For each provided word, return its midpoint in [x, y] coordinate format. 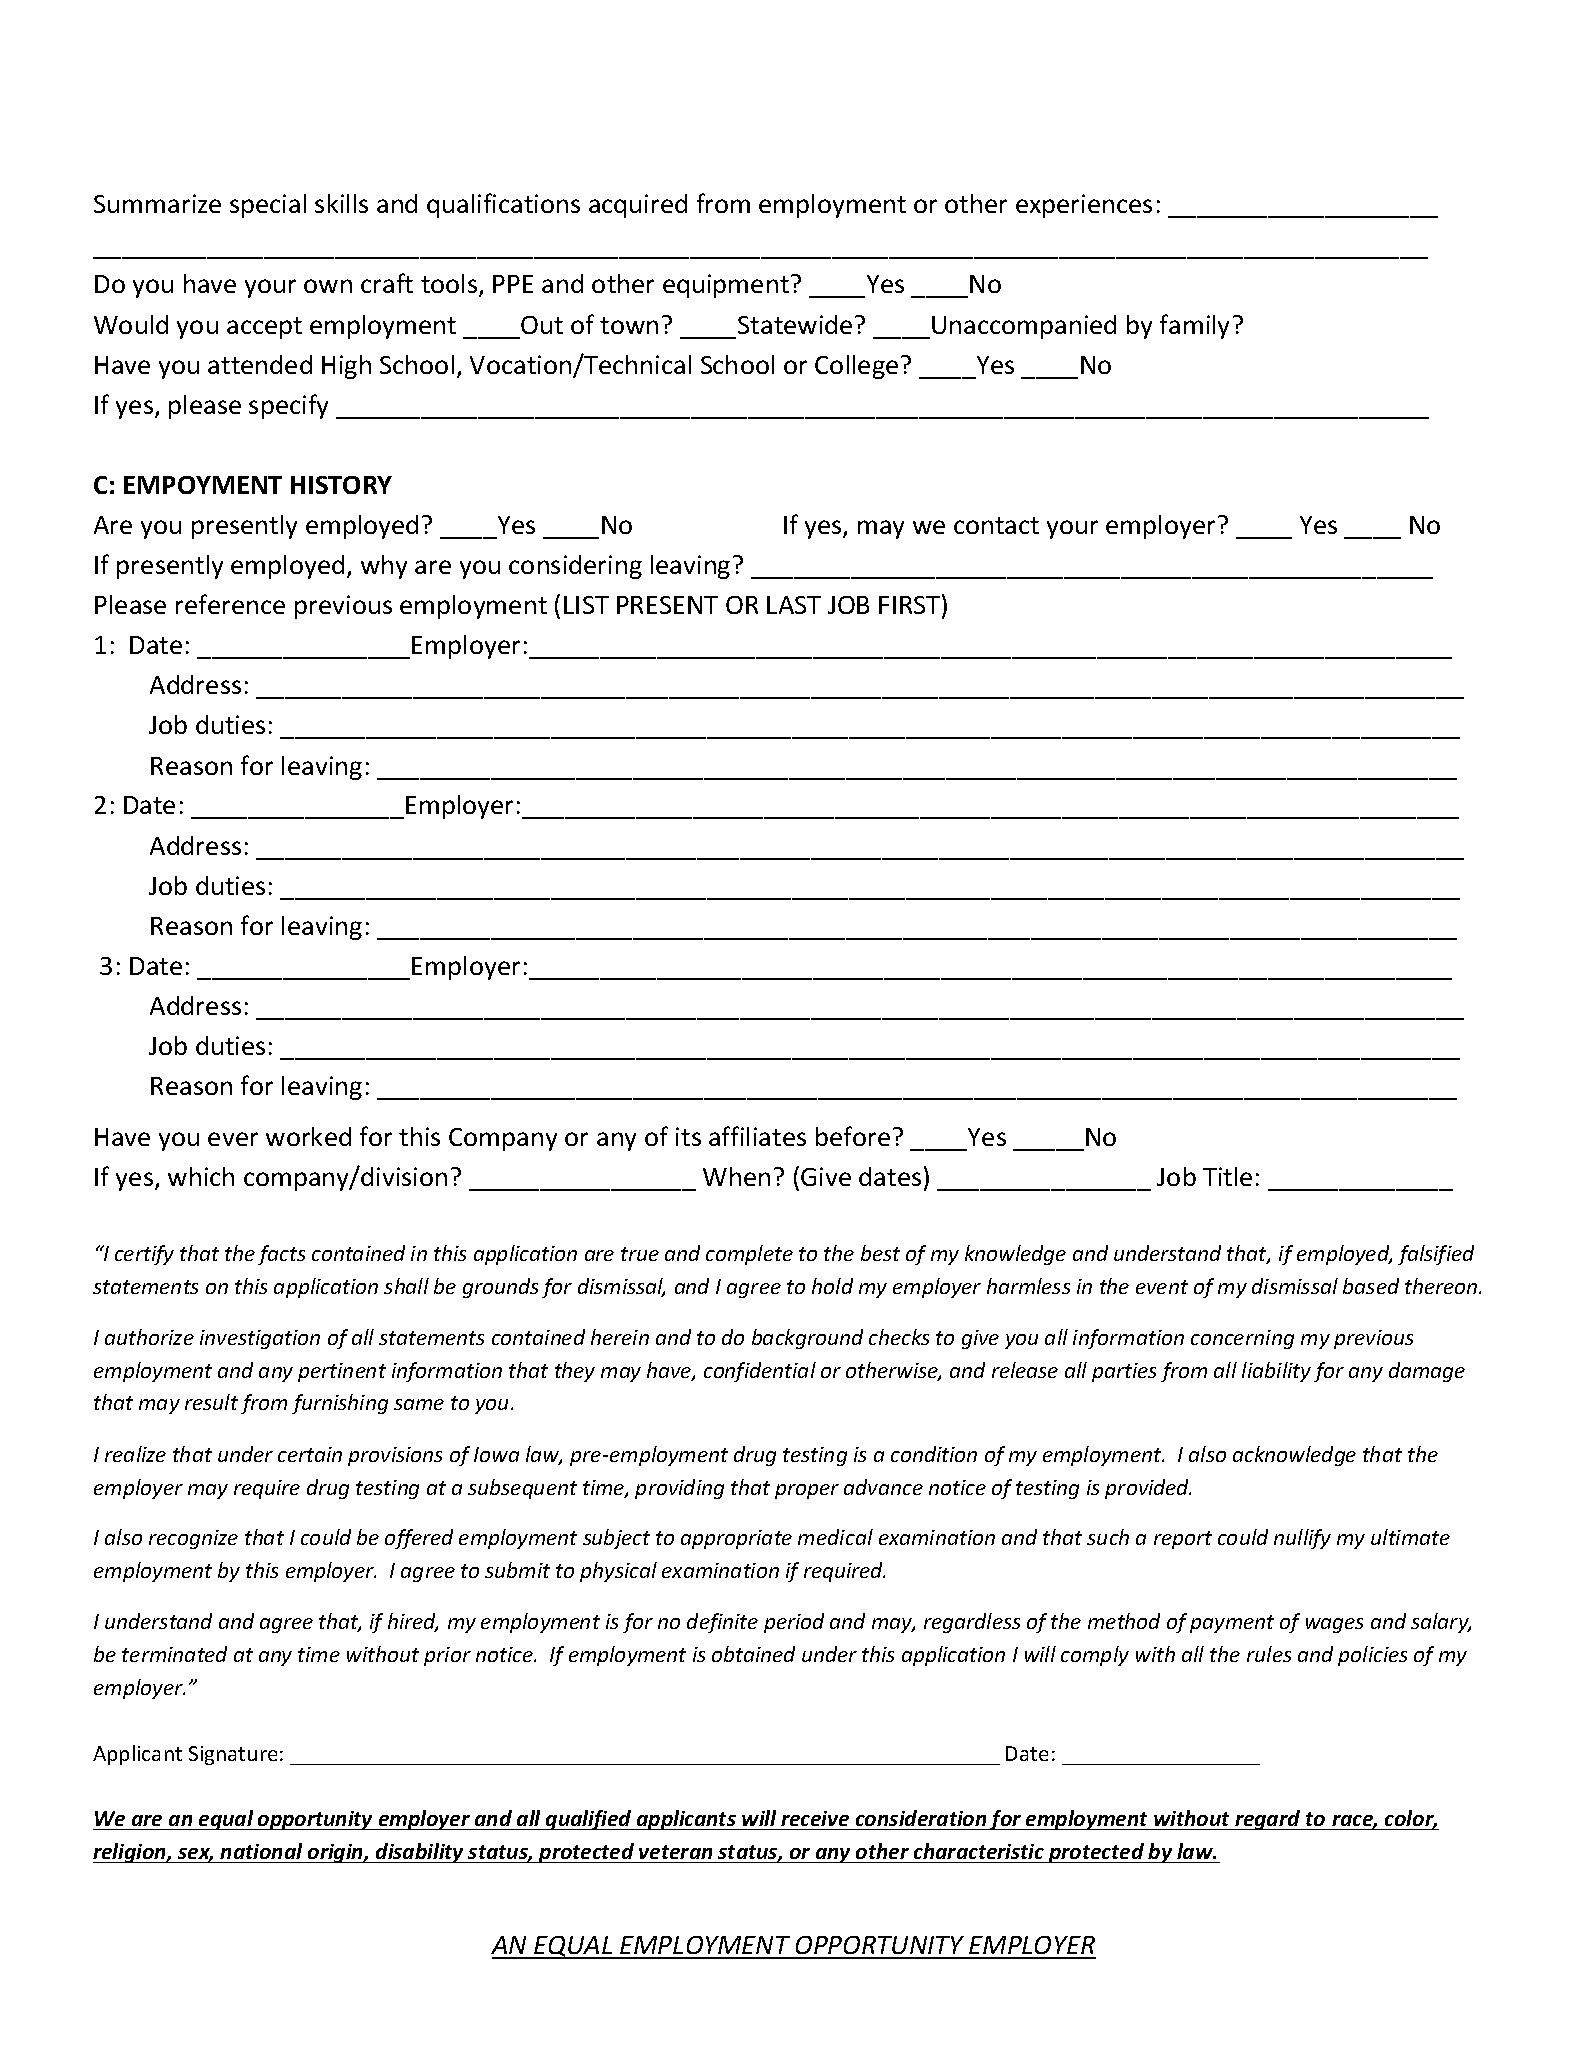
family [1194, 326]
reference [230, 604]
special [268, 206]
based [1371, 1286]
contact [996, 525]
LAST [794, 605]
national [261, 1851]
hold [832, 1286]
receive [815, 1818]
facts [281, 1255]
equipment [726, 286]
